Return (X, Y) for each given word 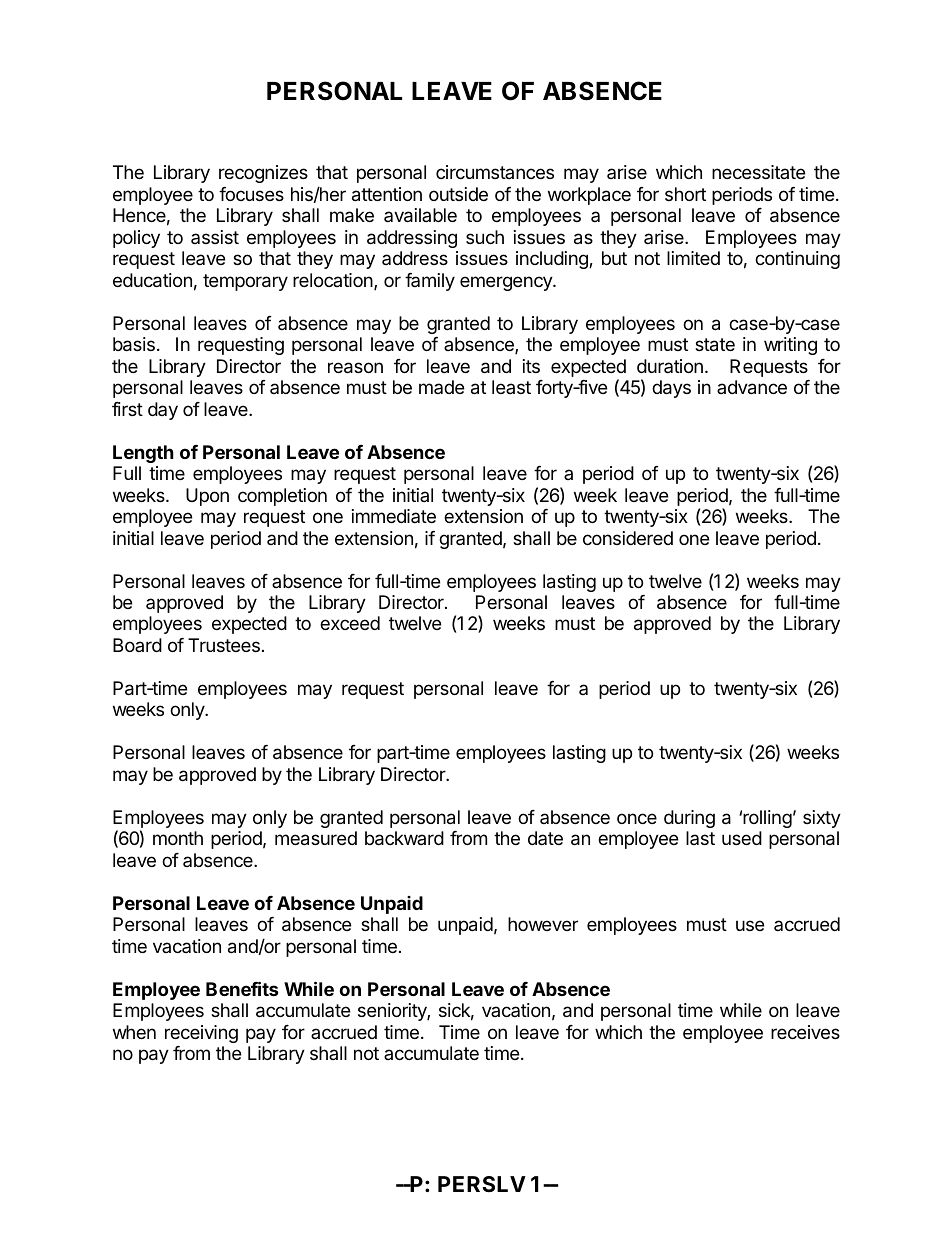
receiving (201, 1034)
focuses (251, 194)
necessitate (758, 172)
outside (458, 194)
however (543, 924)
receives (805, 1032)
